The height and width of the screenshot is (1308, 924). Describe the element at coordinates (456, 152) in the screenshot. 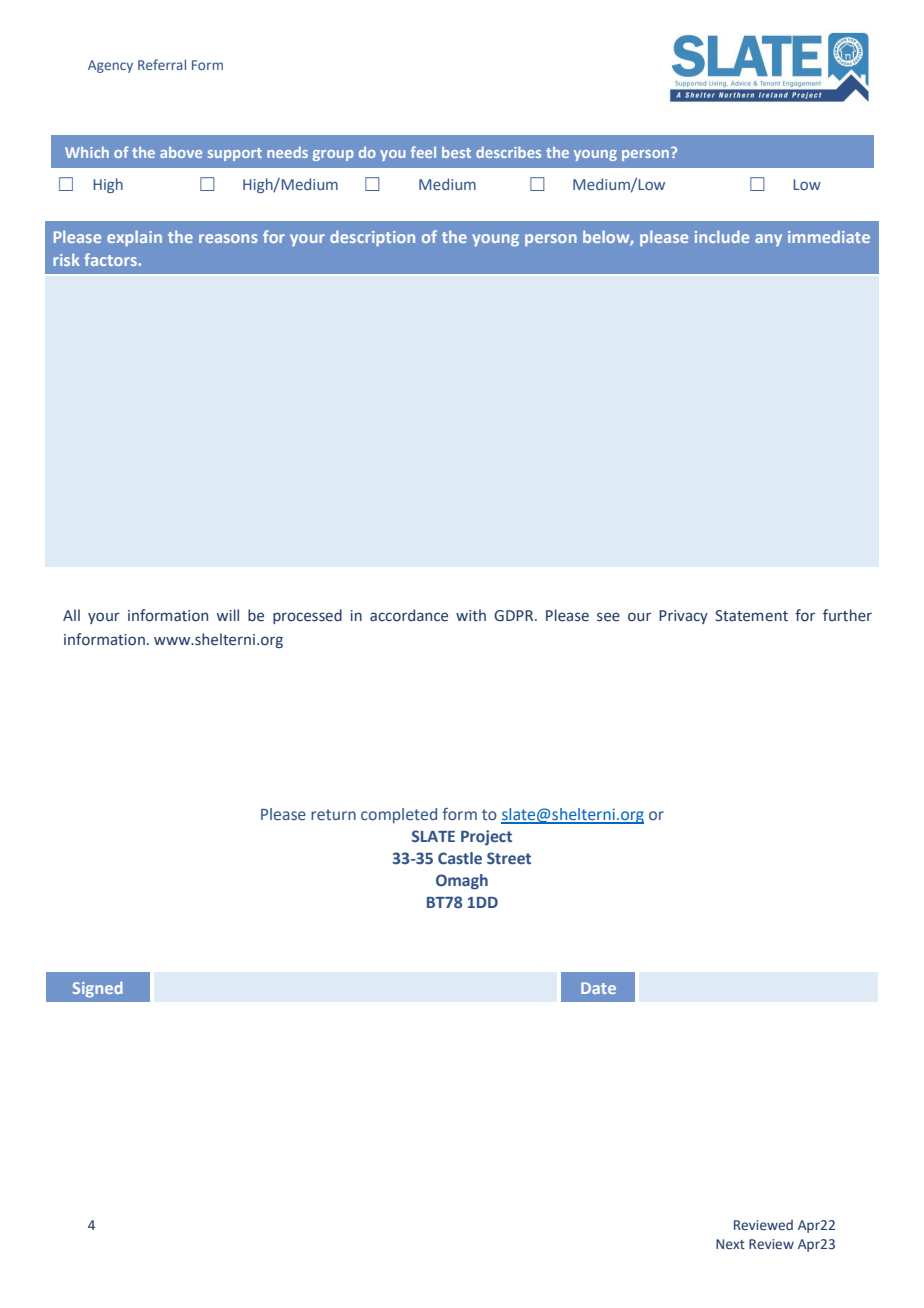

I see `best` at that location.
